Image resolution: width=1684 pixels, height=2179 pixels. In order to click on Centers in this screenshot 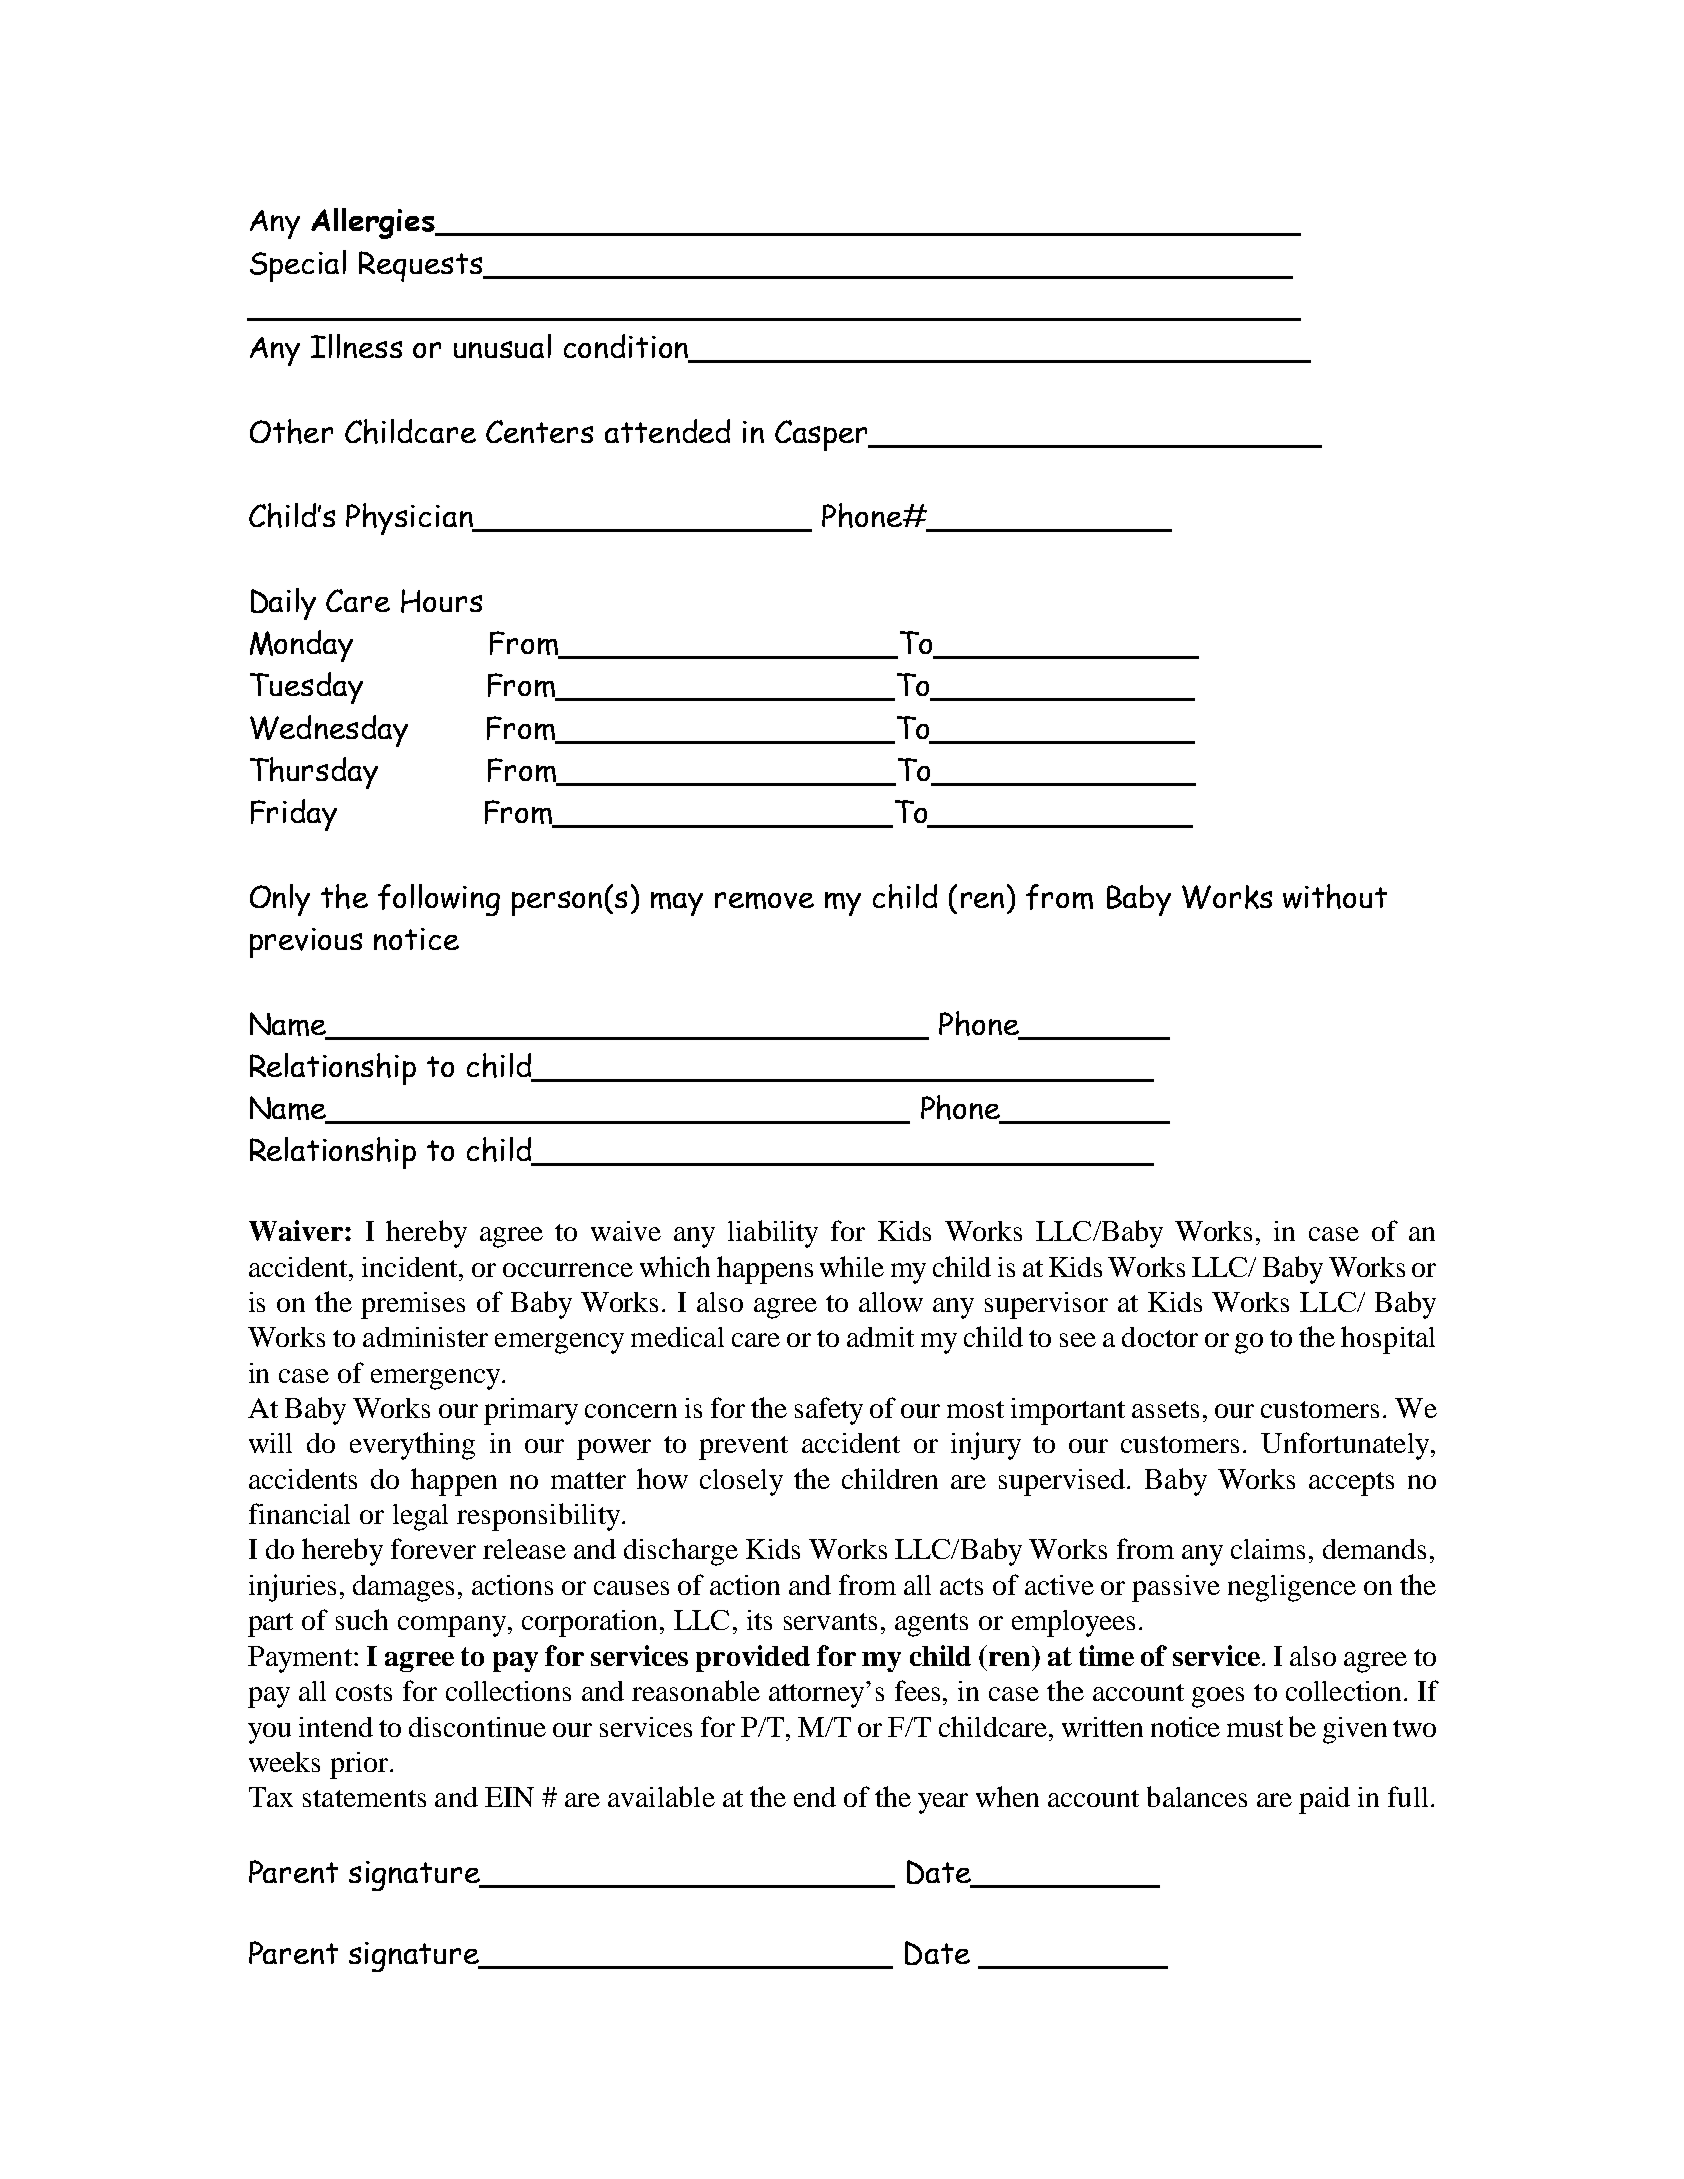, I will do `click(539, 431)`.
